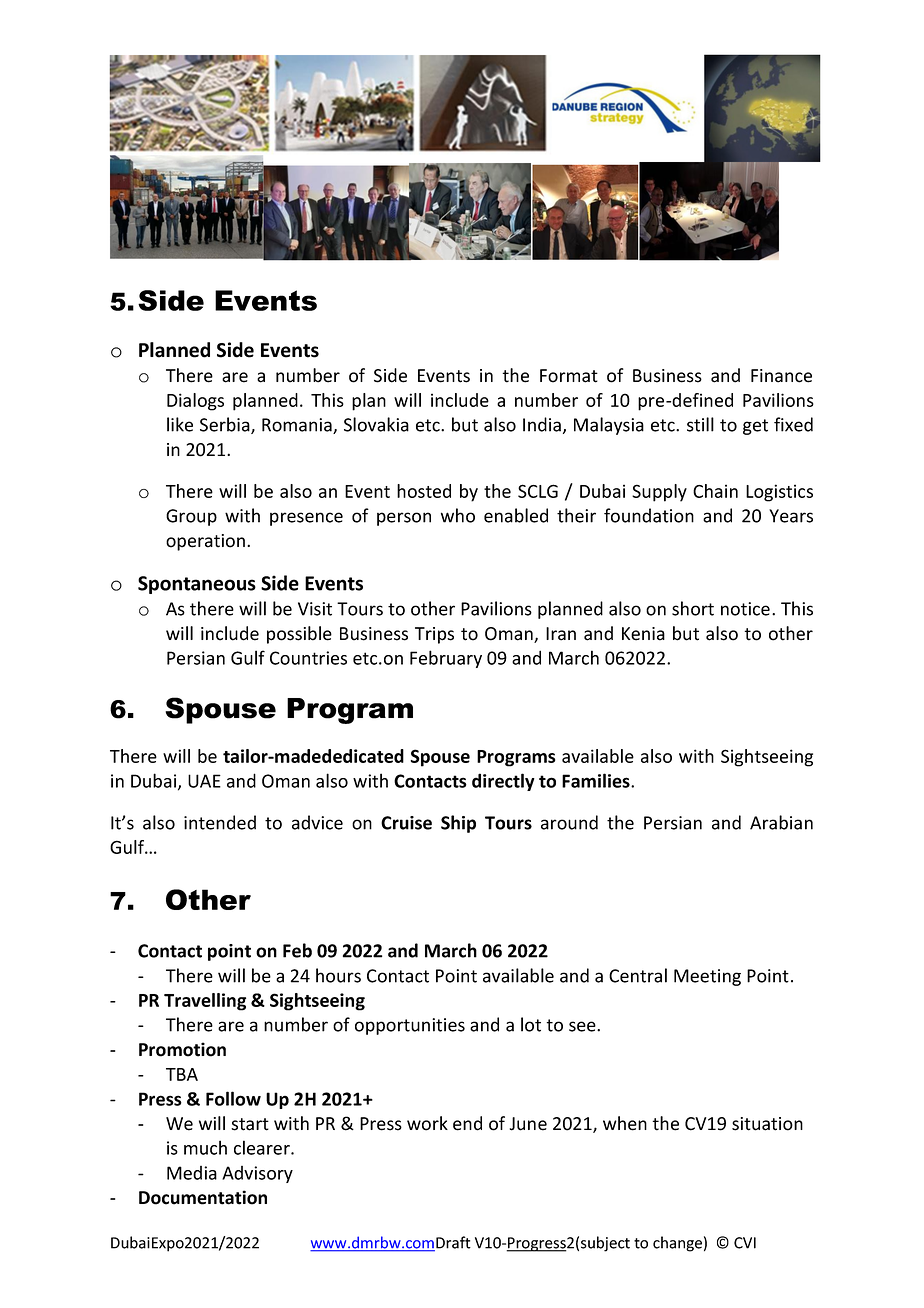 The height and width of the screenshot is (1308, 924). I want to click on notice, so click(745, 609).
